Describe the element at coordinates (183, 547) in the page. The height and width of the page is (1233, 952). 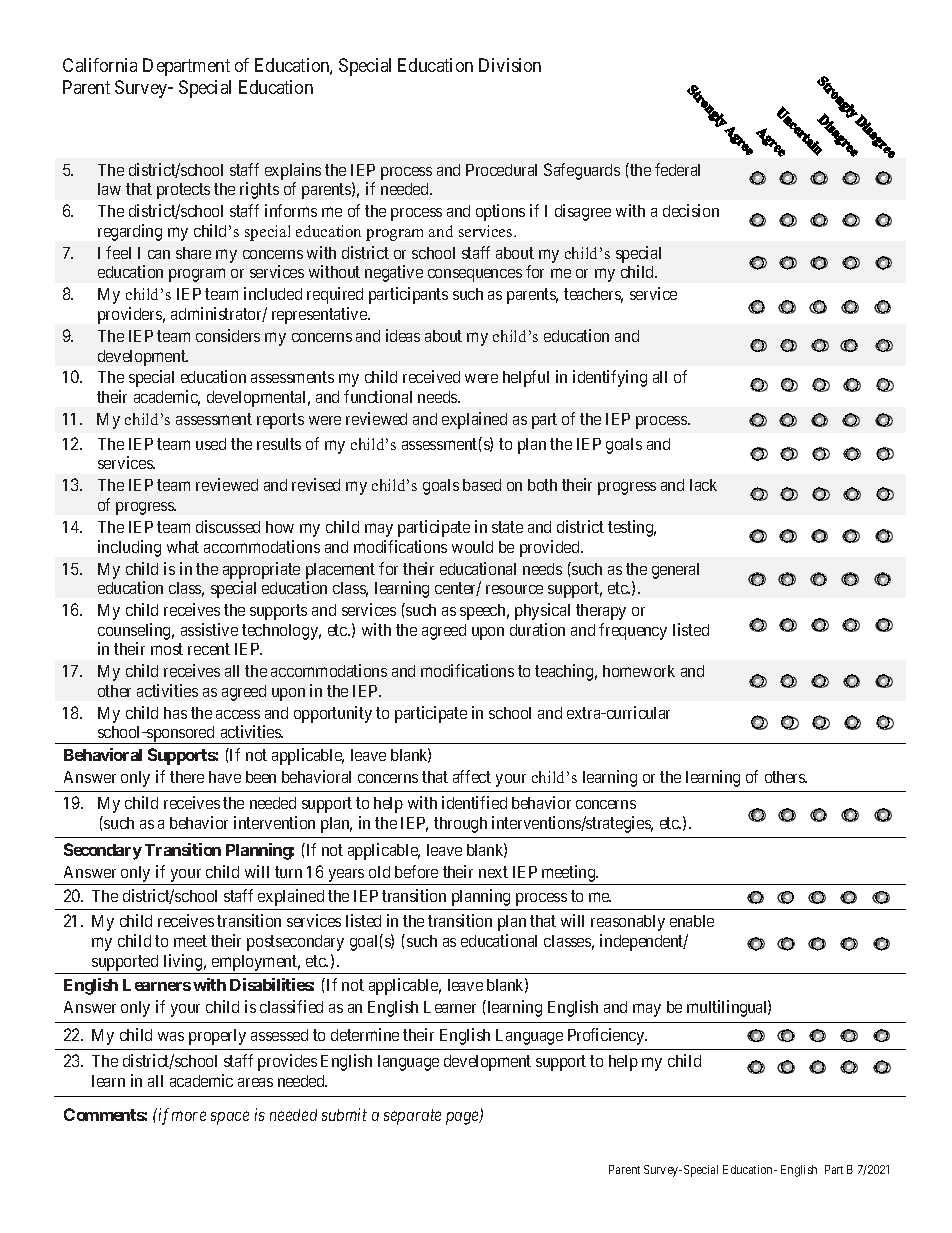
I see `what` at that location.
